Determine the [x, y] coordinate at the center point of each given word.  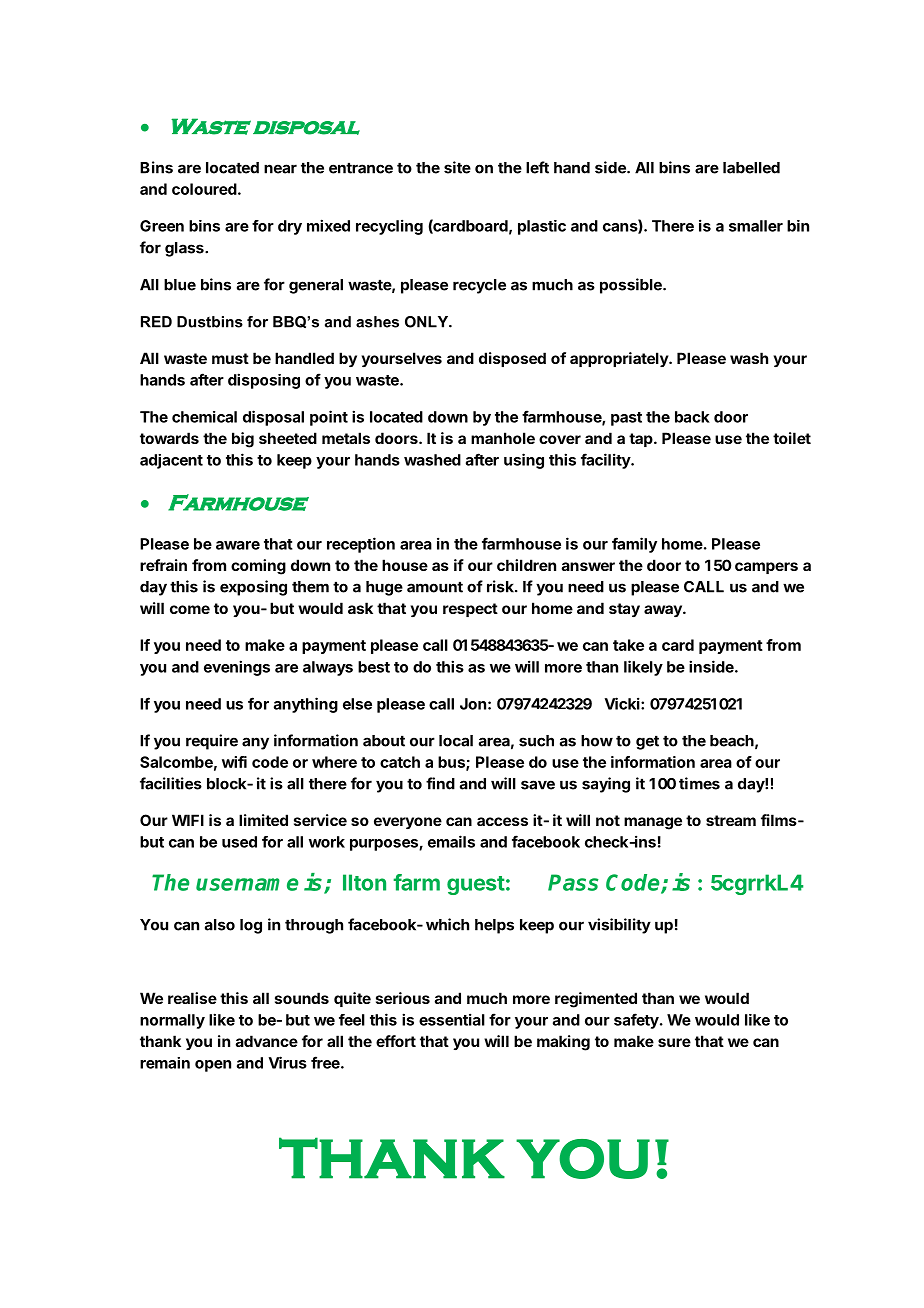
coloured [204, 189]
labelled [751, 168]
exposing [253, 588]
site [457, 167]
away [664, 611]
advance [267, 1041]
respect [470, 610]
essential [452, 1019]
